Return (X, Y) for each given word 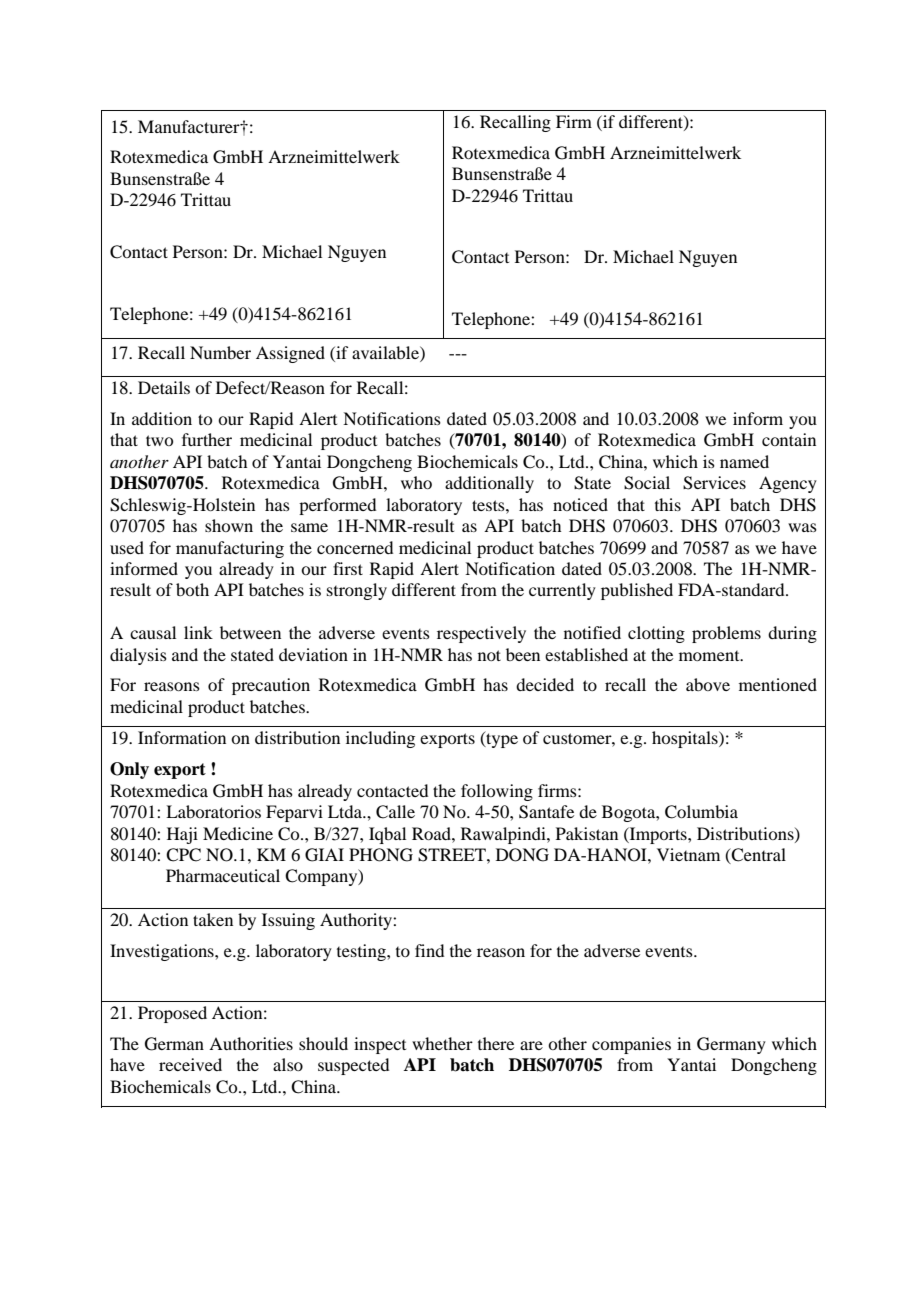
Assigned (290, 354)
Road (432, 833)
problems (726, 634)
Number (220, 352)
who (416, 482)
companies (631, 1045)
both (192, 589)
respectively (481, 634)
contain (789, 439)
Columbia (701, 812)
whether (442, 1043)
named (744, 461)
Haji (182, 835)
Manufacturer (190, 126)
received (190, 1064)
